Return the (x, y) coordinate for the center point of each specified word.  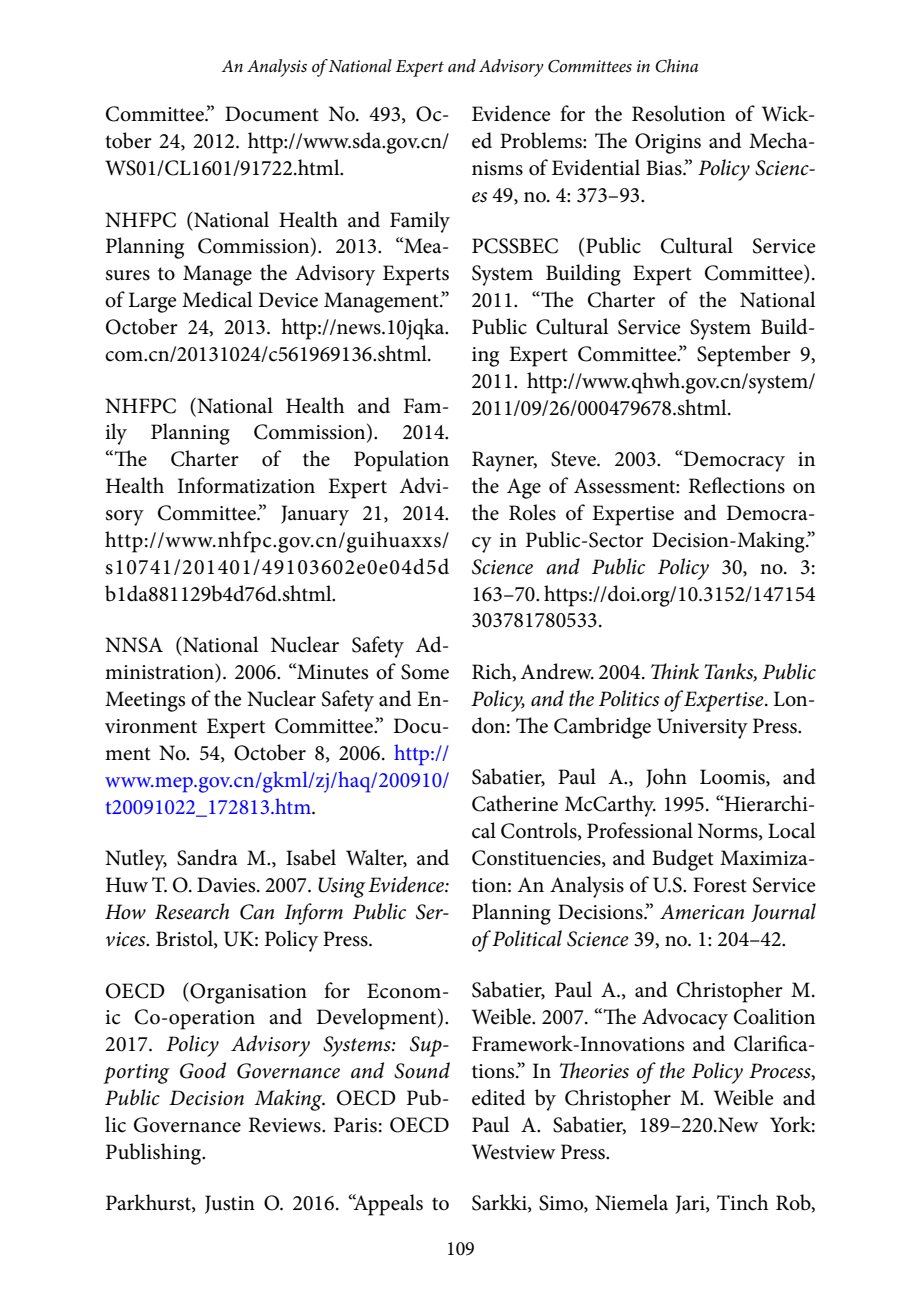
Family (420, 222)
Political (527, 938)
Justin (230, 1204)
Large (152, 302)
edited (499, 1097)
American (702, 912)
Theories (594, 1070)
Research (192, 911)
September (744, 356)
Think (675, 671)
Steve (574, 459)
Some (425, 672)
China (676, 66)
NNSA (134, 645)
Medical (217, 299)
